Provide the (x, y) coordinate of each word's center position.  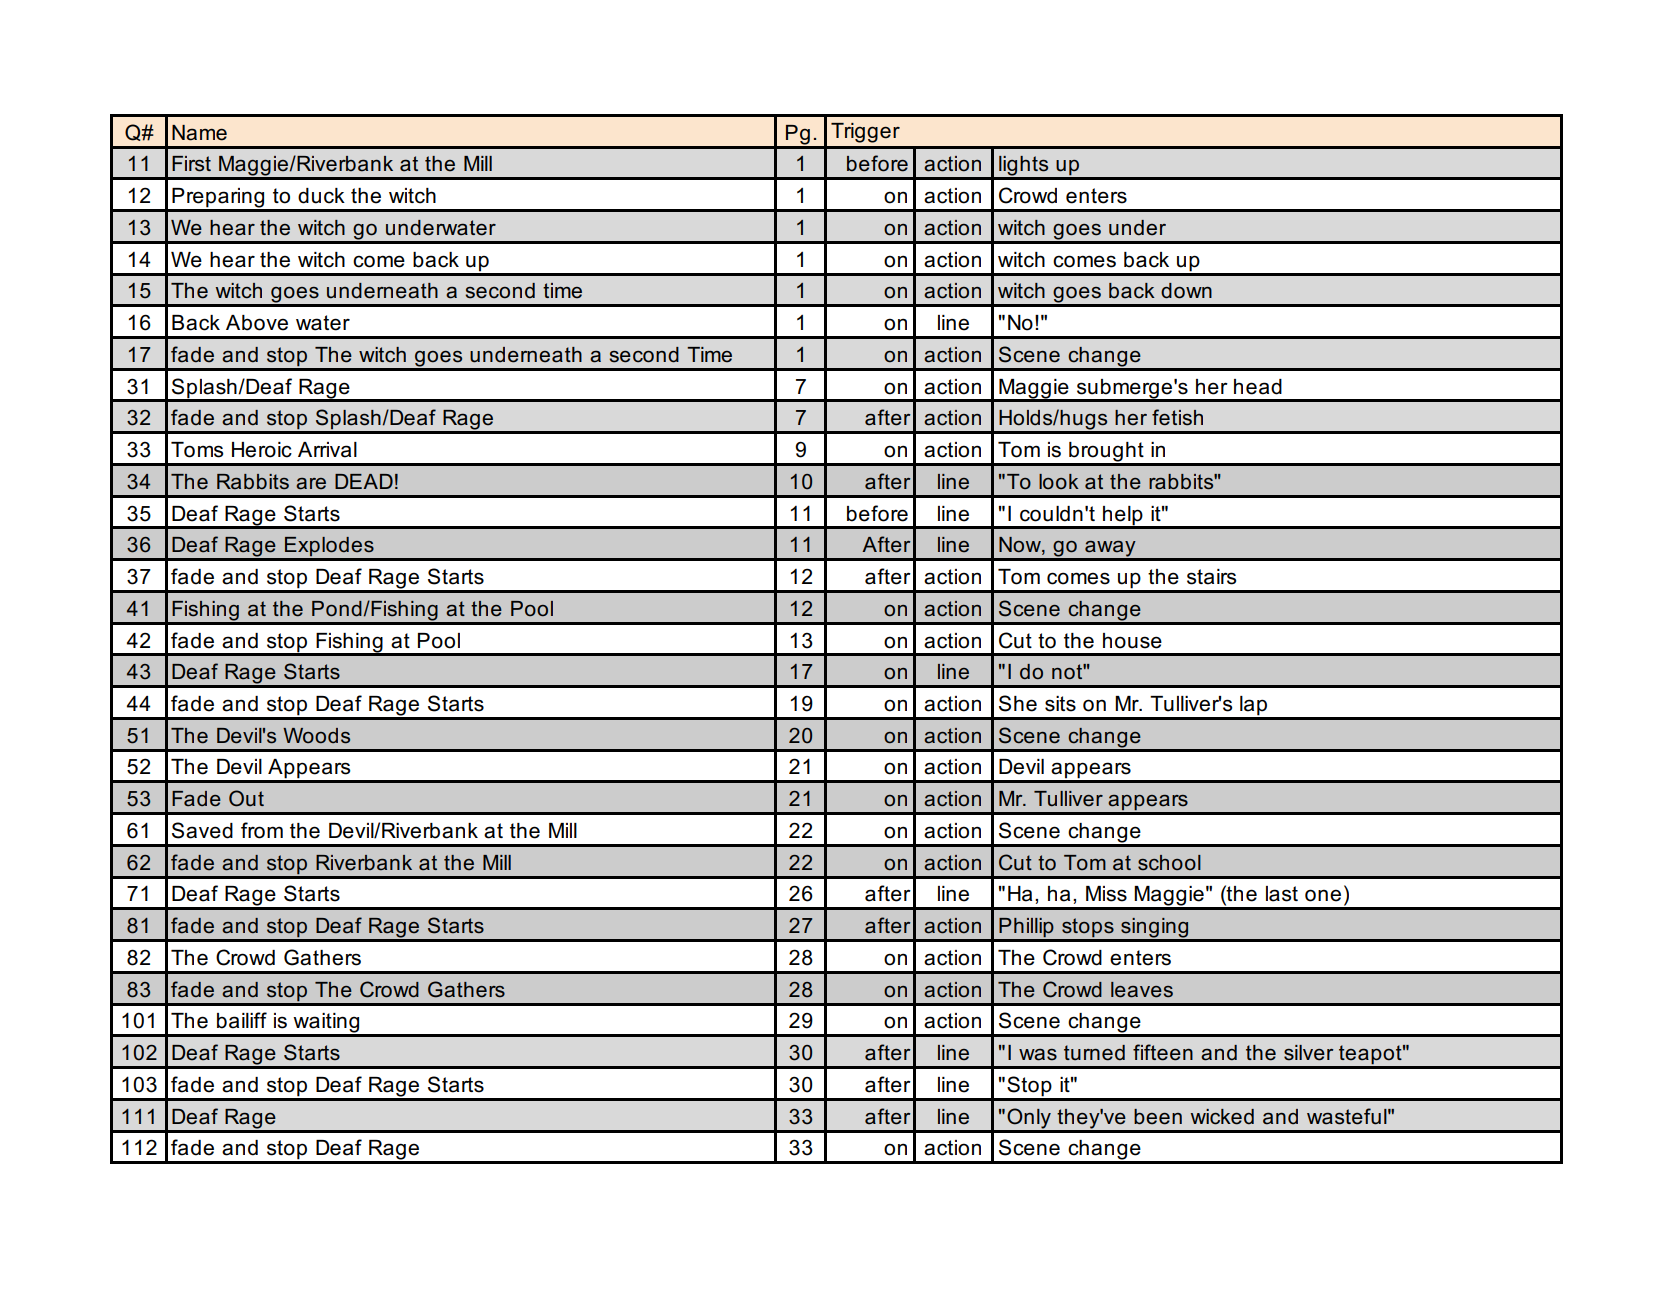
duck (321, 196)
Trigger (865, 133)
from (262, 830)
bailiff (242, 1020)
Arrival (327, 450)
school (1169, 863)
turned (1094, 1053)
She (1018, 703)
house (1132, 641)
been (1158, 1117)
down (1186, 291)
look (1059, 481)
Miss (1106, 894)
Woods (316, 736)
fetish (1177, 417)
